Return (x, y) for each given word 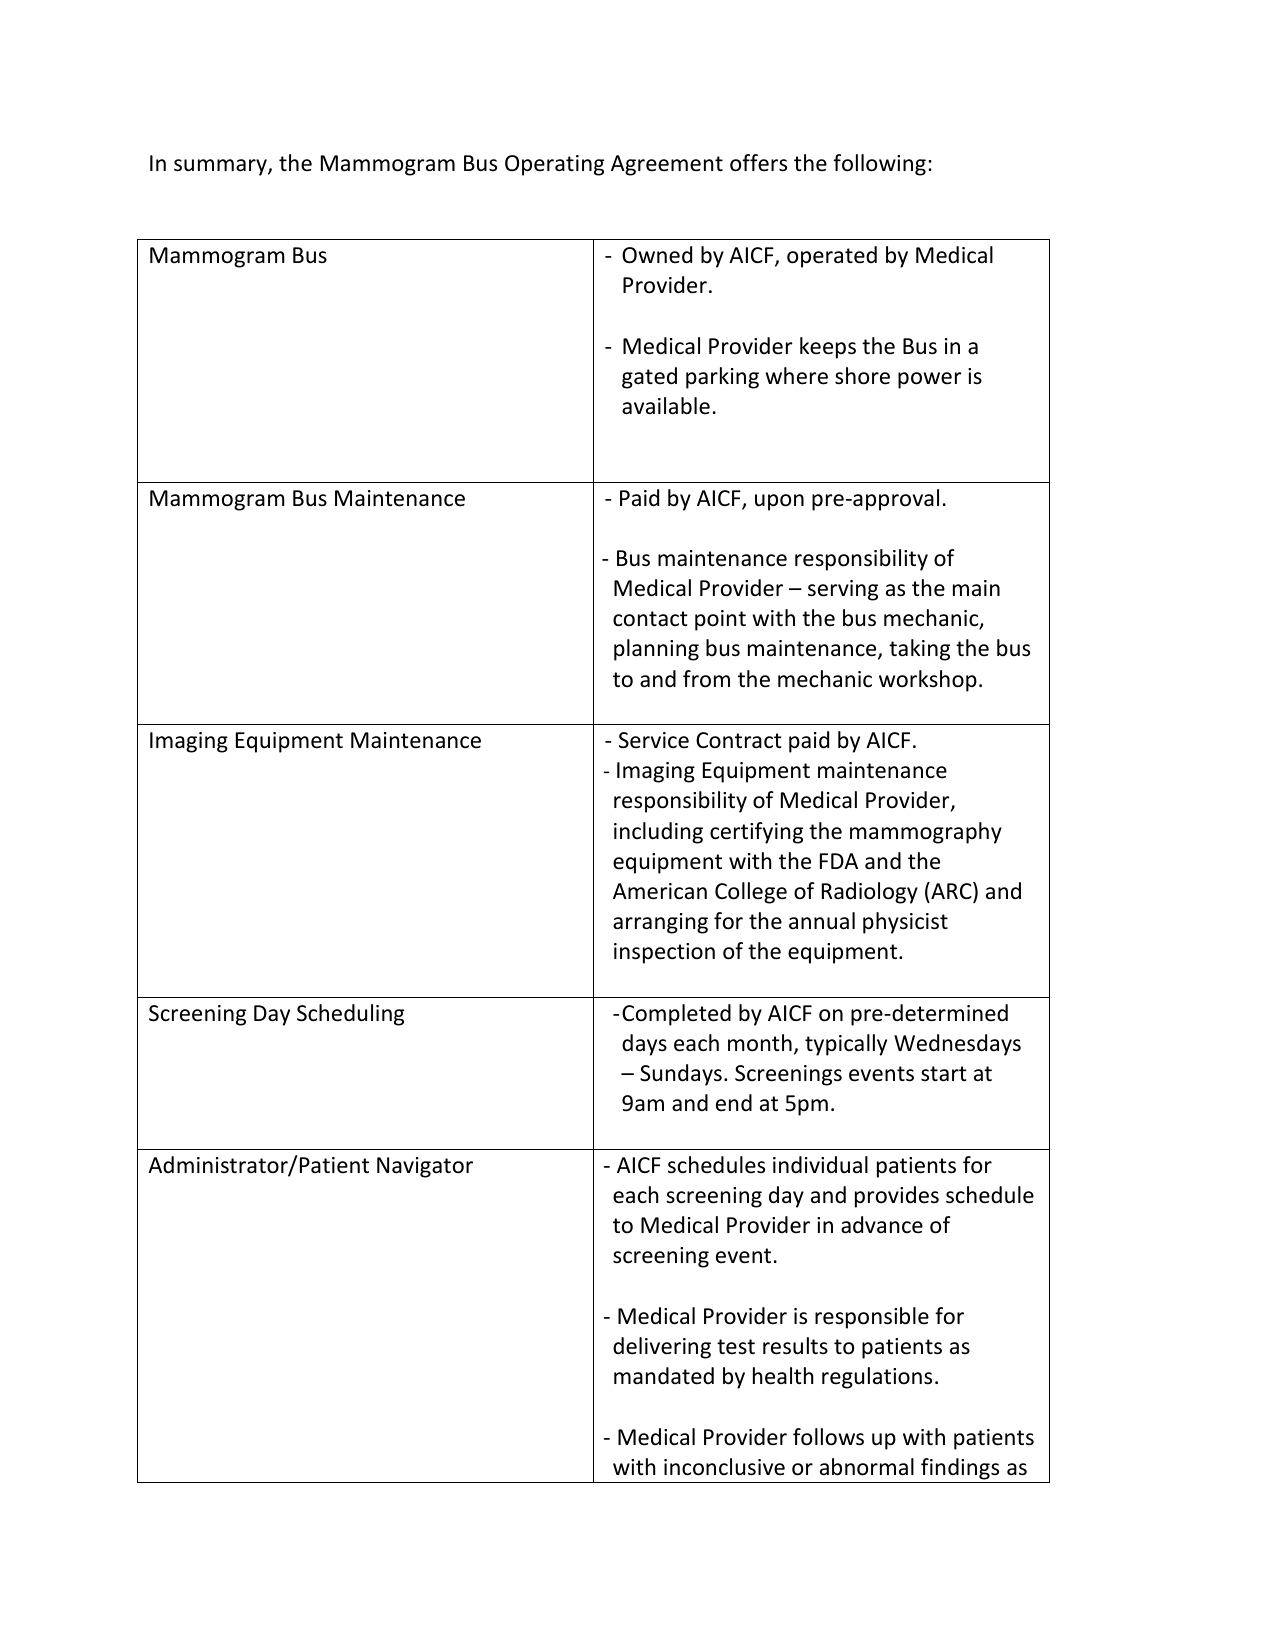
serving (843, 590)
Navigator (425, 1167)
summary (221, 167)
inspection (664, 953)
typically (846, 1045)
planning (656, 650)
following (879, 165)
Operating (554, 165)
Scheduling (350, 1015)
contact (650, 619)
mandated (664, 1376)
